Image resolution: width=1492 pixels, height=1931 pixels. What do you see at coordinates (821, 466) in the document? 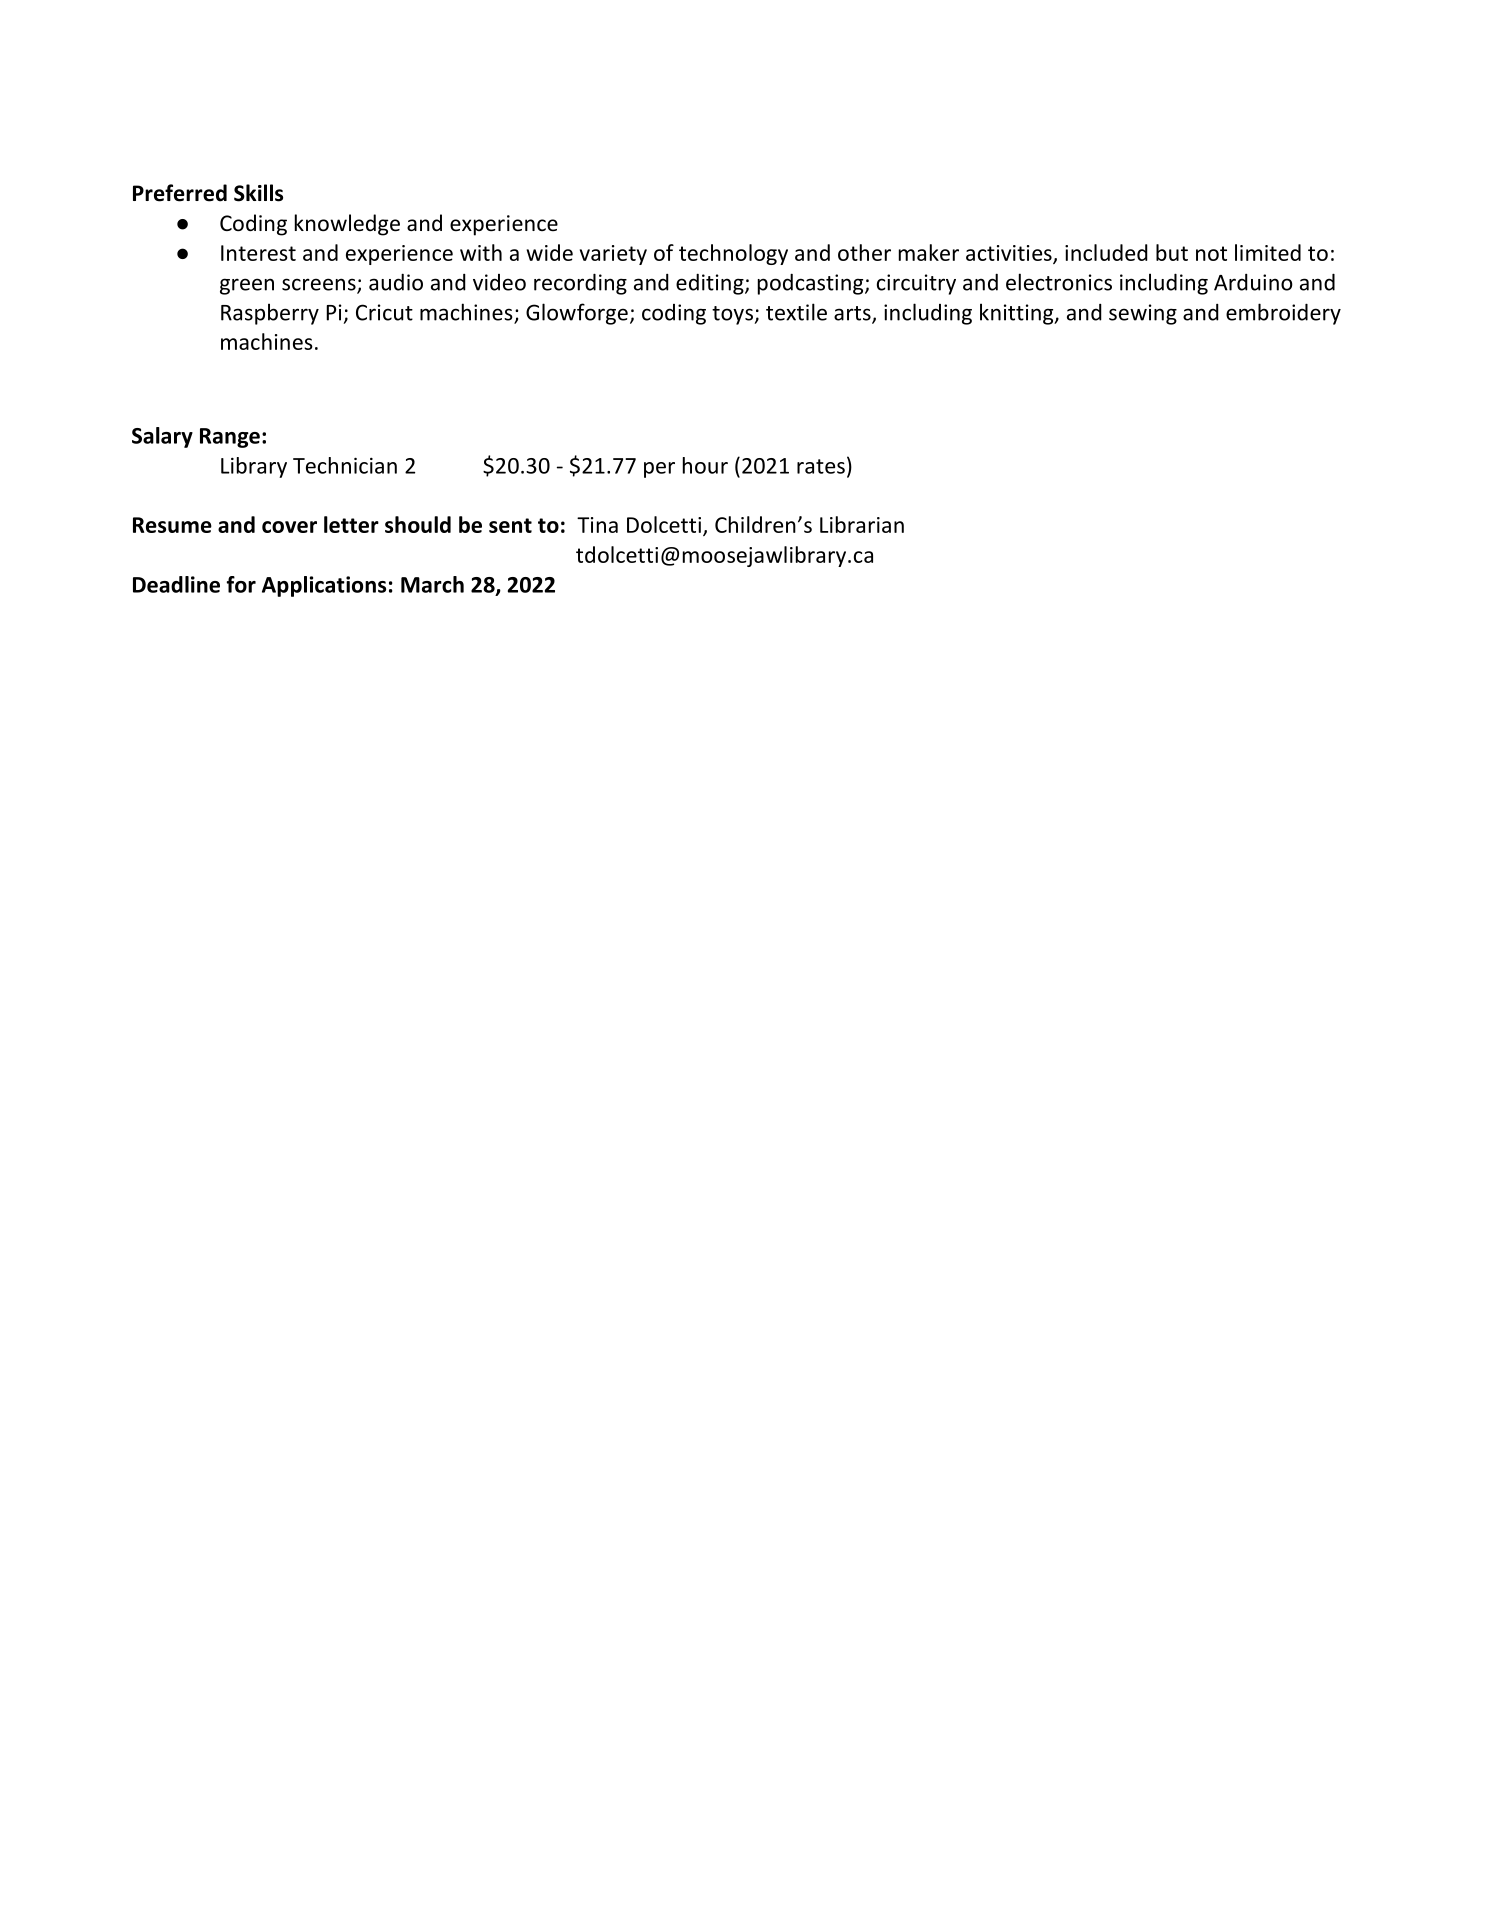
I see `rates` at bounding box center [821, 466].
